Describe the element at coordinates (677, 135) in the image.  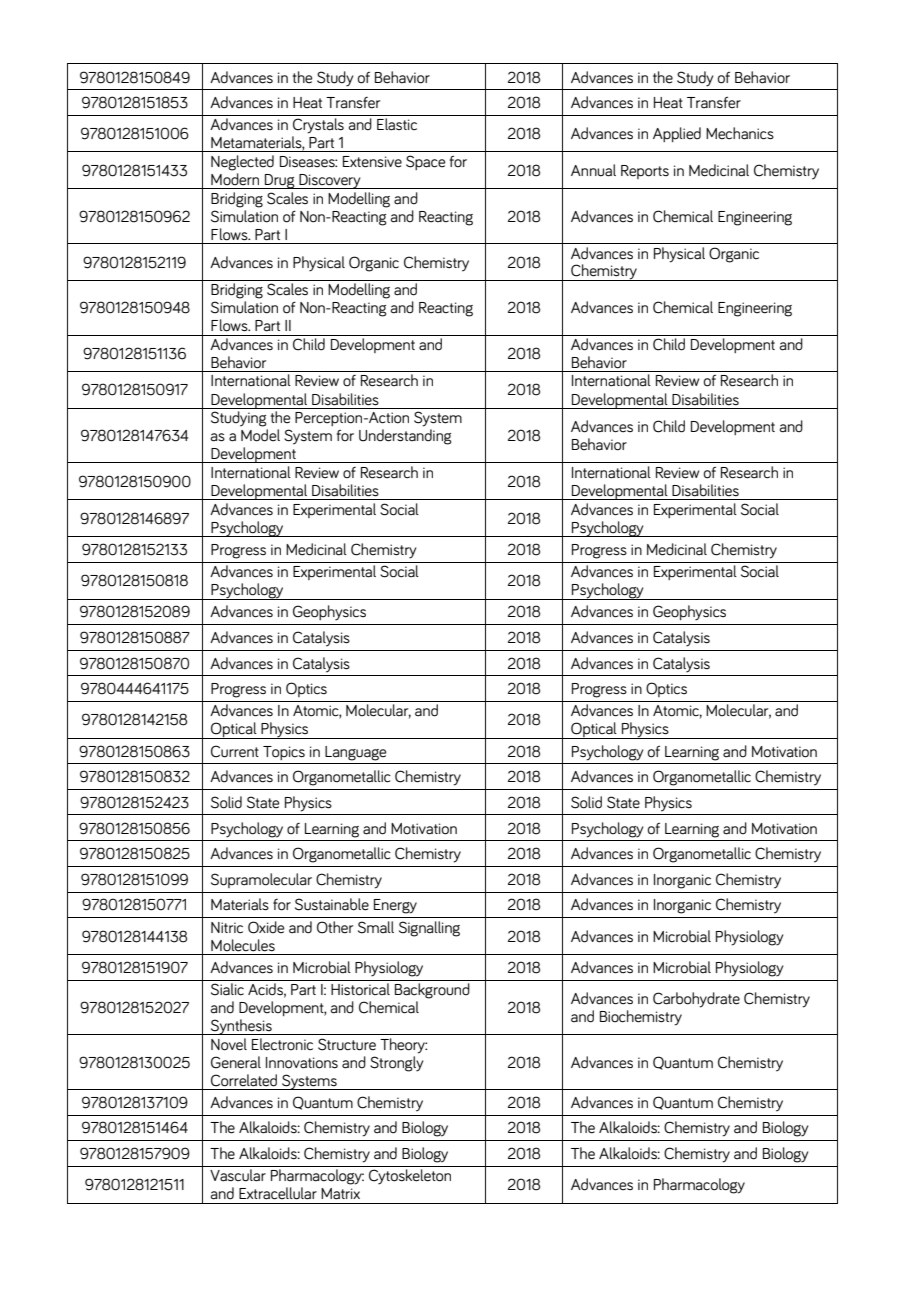
I see `Applied` at that location.
